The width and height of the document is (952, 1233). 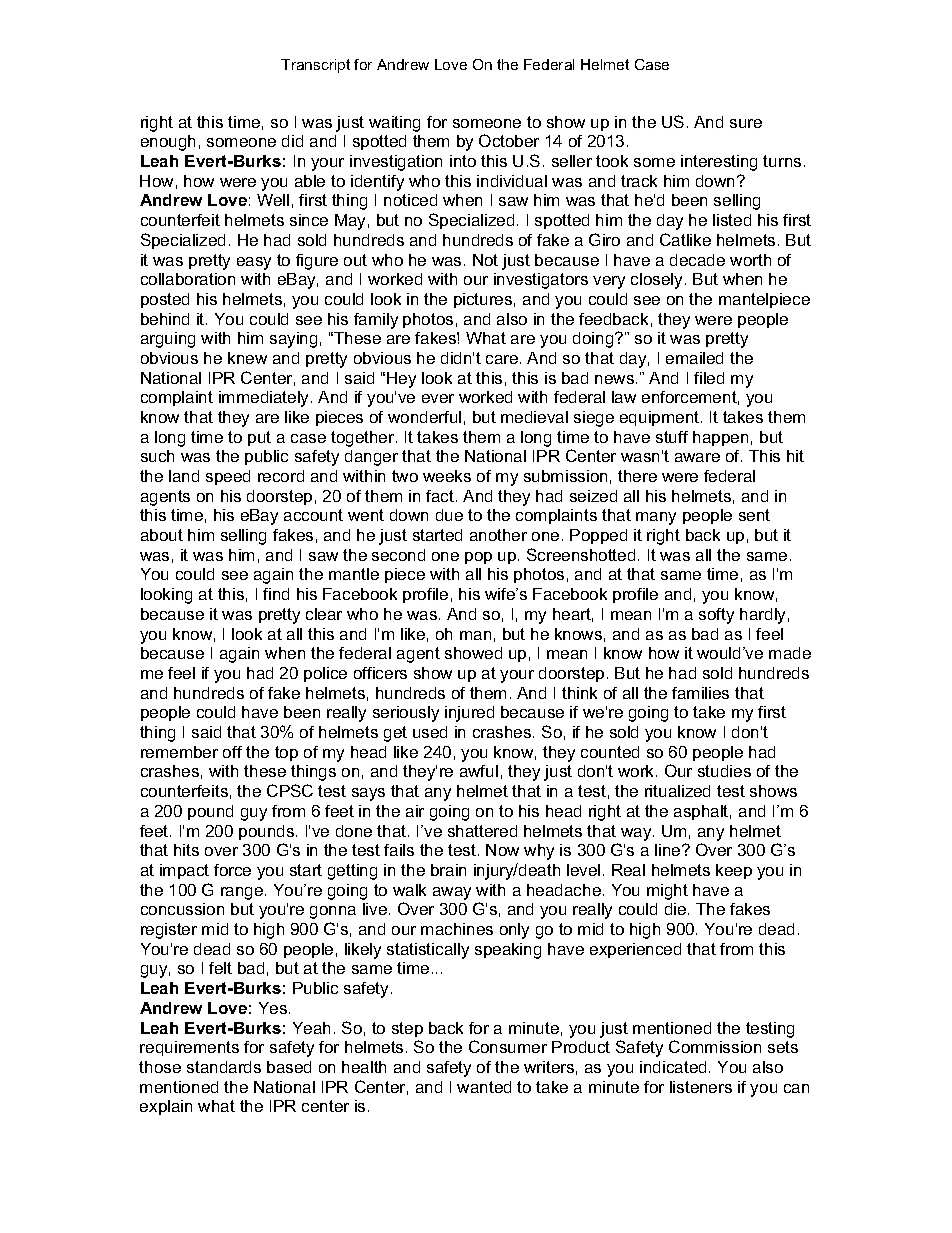 What do you see at coordinates (716, 616) in the document?
I see `softy` at bounding box center [716, 616].
